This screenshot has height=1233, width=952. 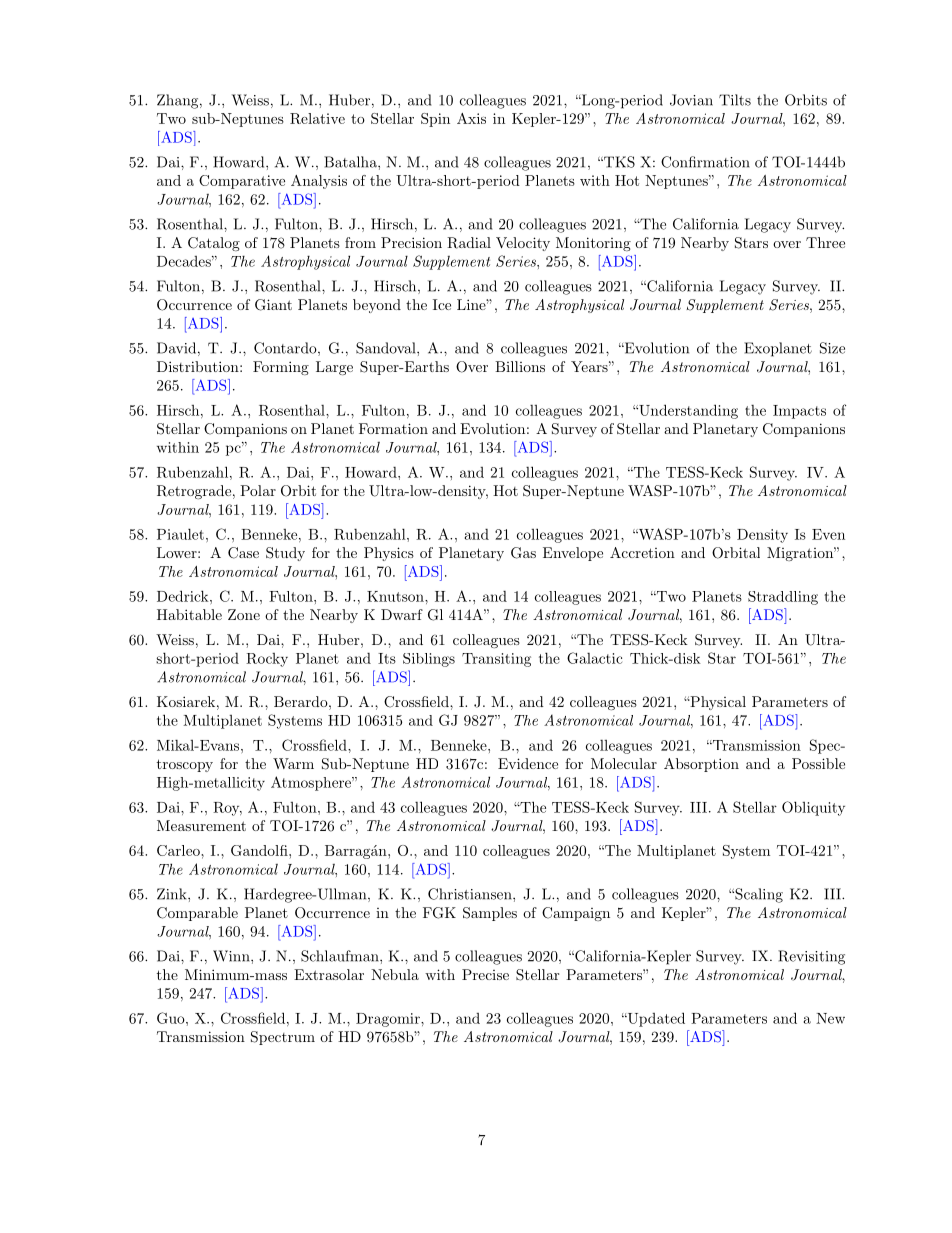 What do you see at coordinates (701, 765) in the screenshot?
I see `Absorption` at bounding box center [701, 765].
